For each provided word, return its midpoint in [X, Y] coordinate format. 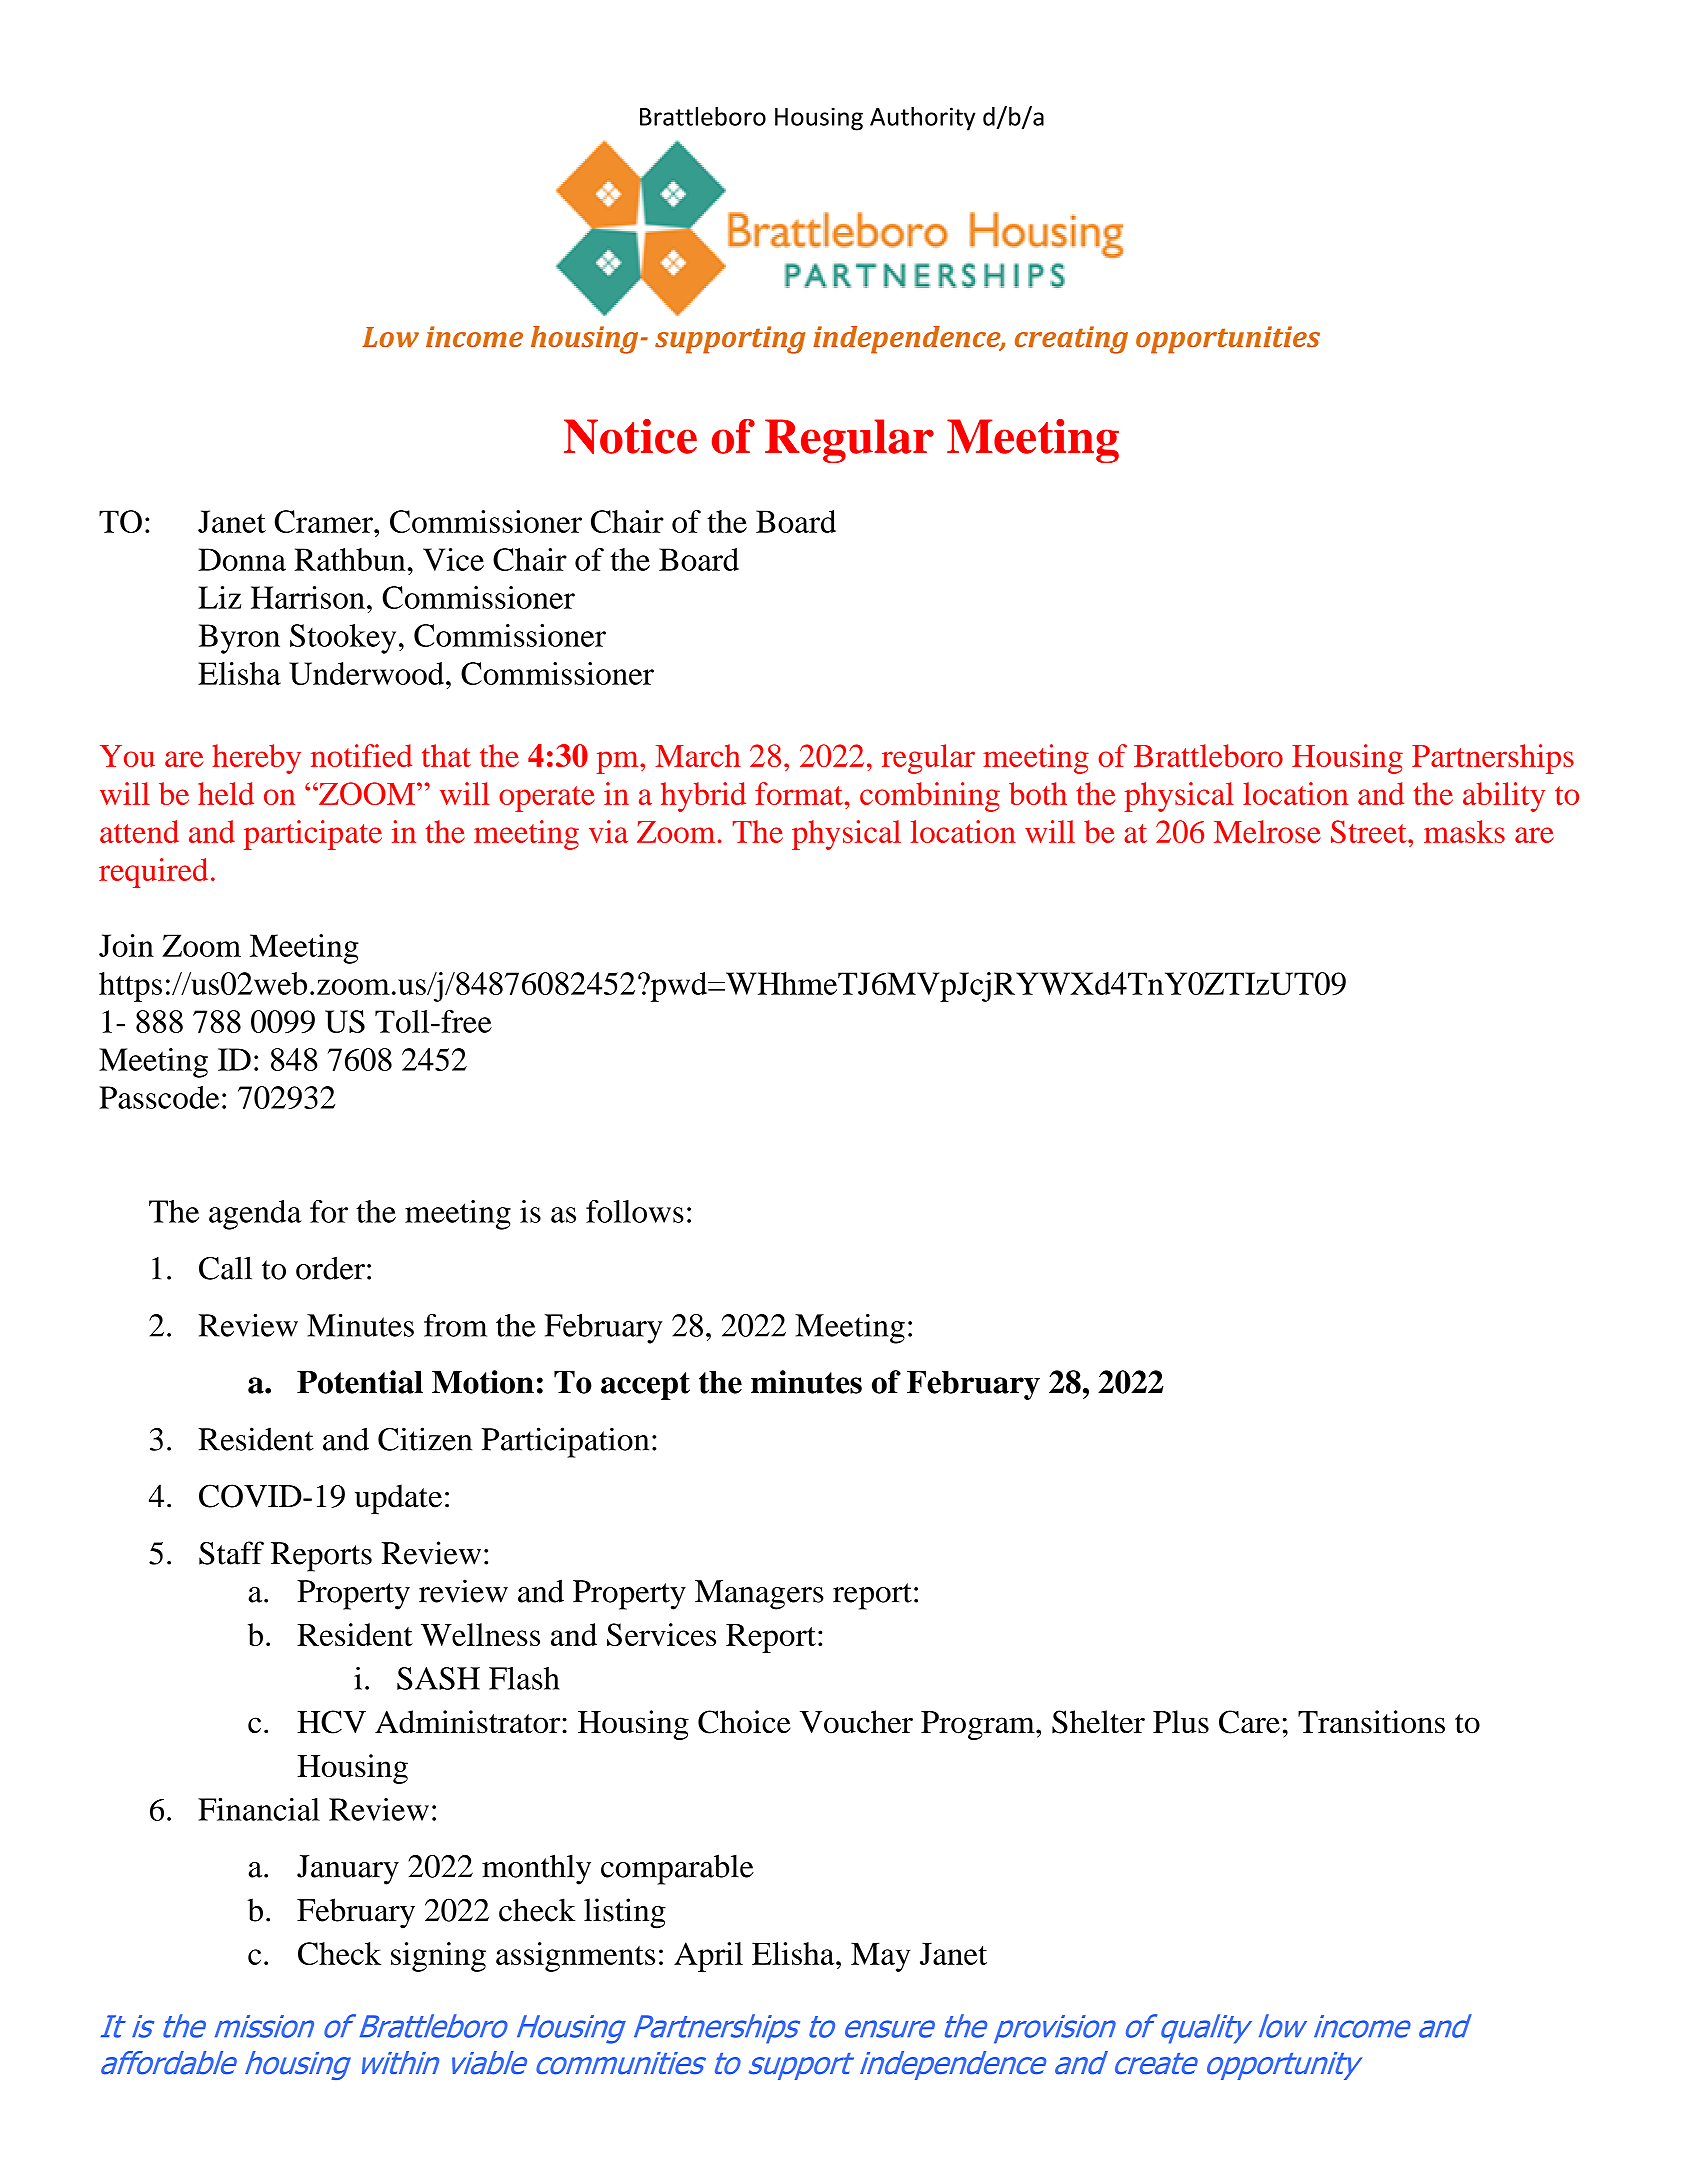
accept [645, 1386]
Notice [630, 436]
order [330, 1268]
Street [1370, 831]
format [799, 793]
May [881, 1957]
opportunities [1228, 340]
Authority [923, 119]
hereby [257, 759]
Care [1249, 1722]
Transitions [1371, 1722]
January [348, 1870]
